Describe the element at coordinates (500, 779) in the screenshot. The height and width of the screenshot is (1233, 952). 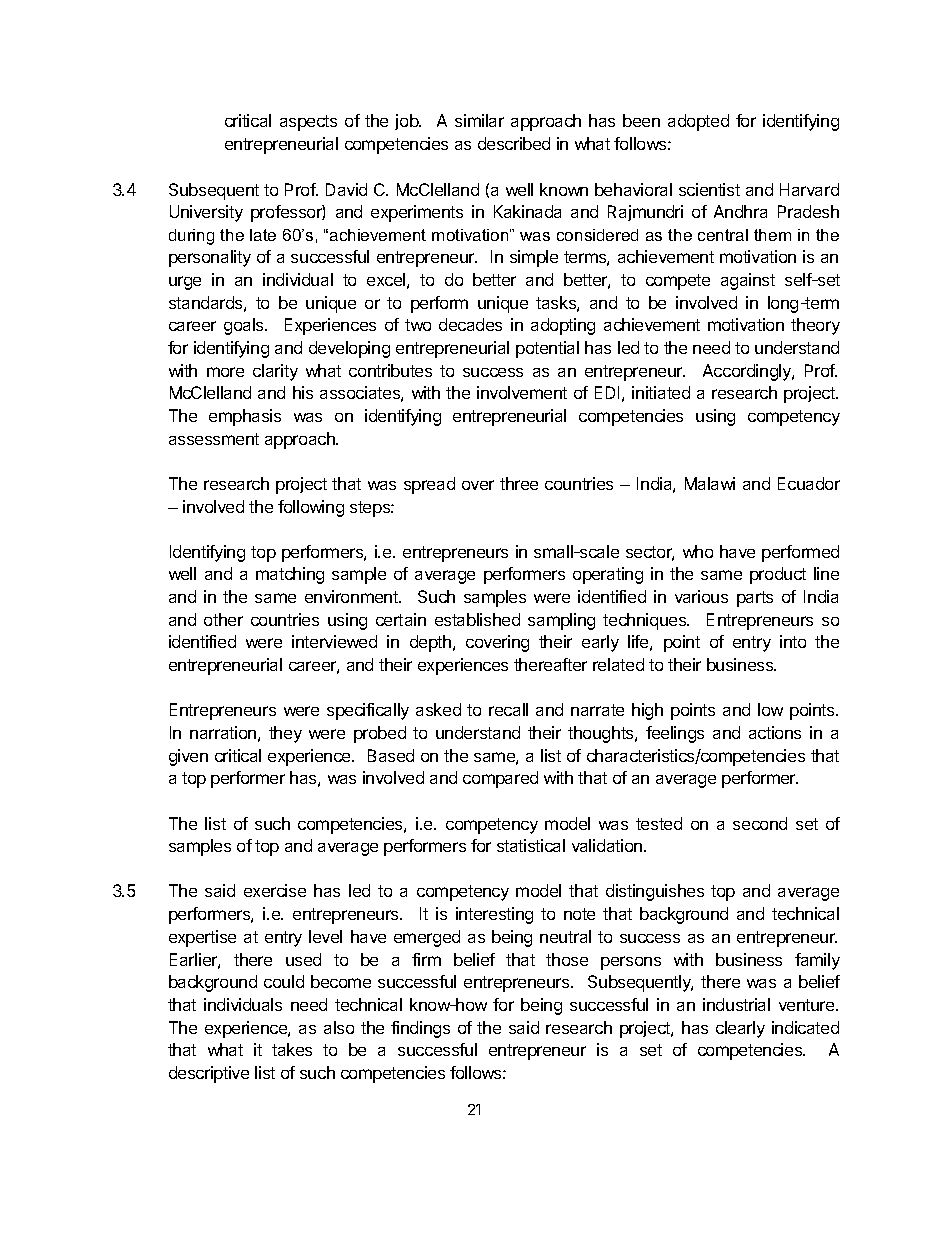
I see `compared` at that location.
